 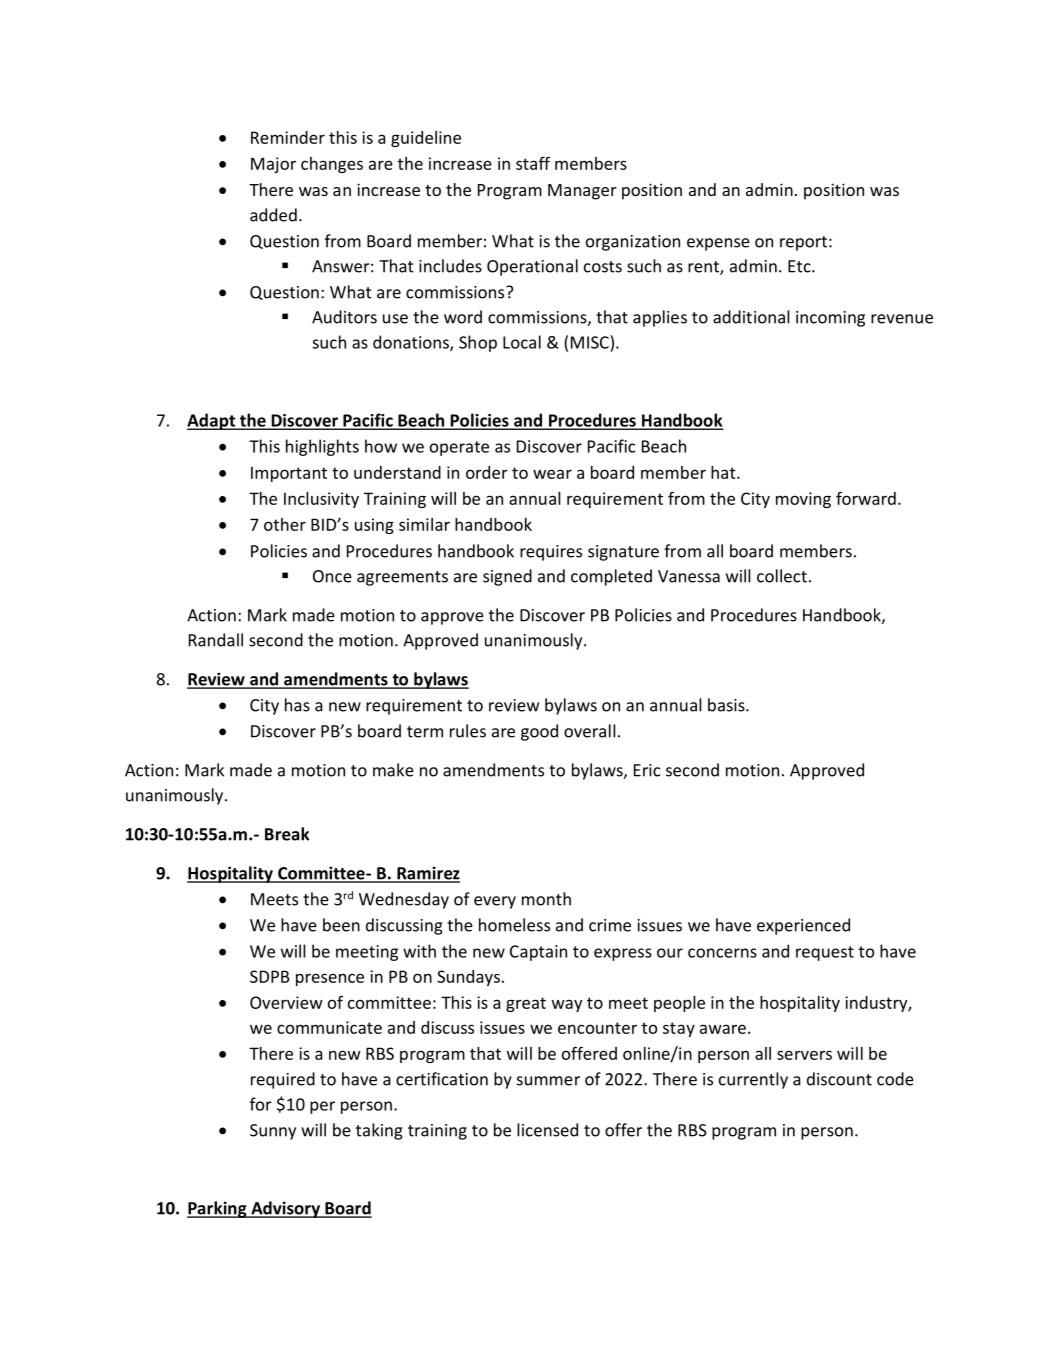 What do you see at coordinates (341, 925) in the screenshot?
I see `been` at bounding box center [341, 925].
